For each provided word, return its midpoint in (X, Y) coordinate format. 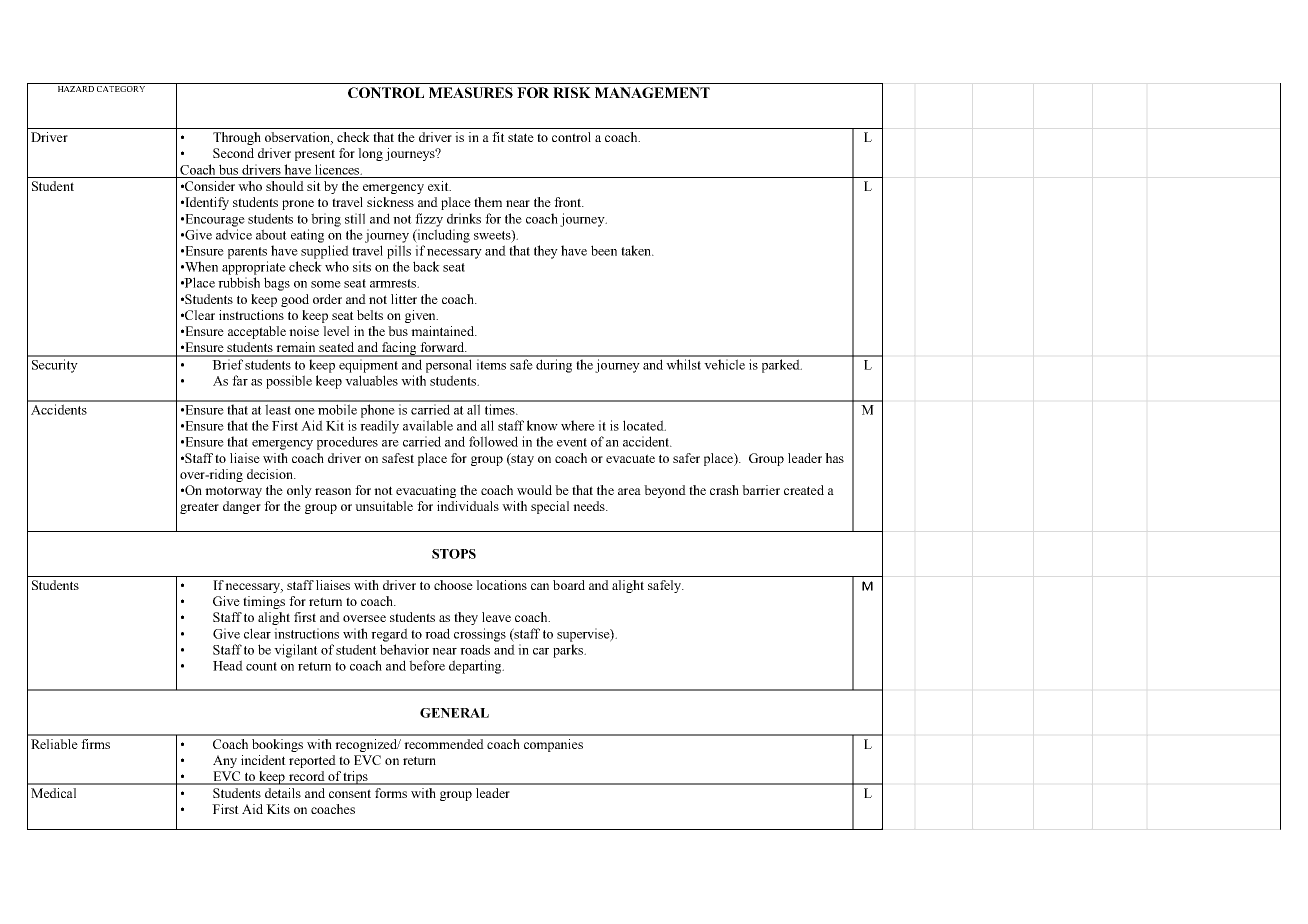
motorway (233, 492)
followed (493, 441)
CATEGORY (121, 89)
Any (225, 761)
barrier (761, 490)
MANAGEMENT (652, 92)
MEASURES (471, 92)
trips (356, 778)
